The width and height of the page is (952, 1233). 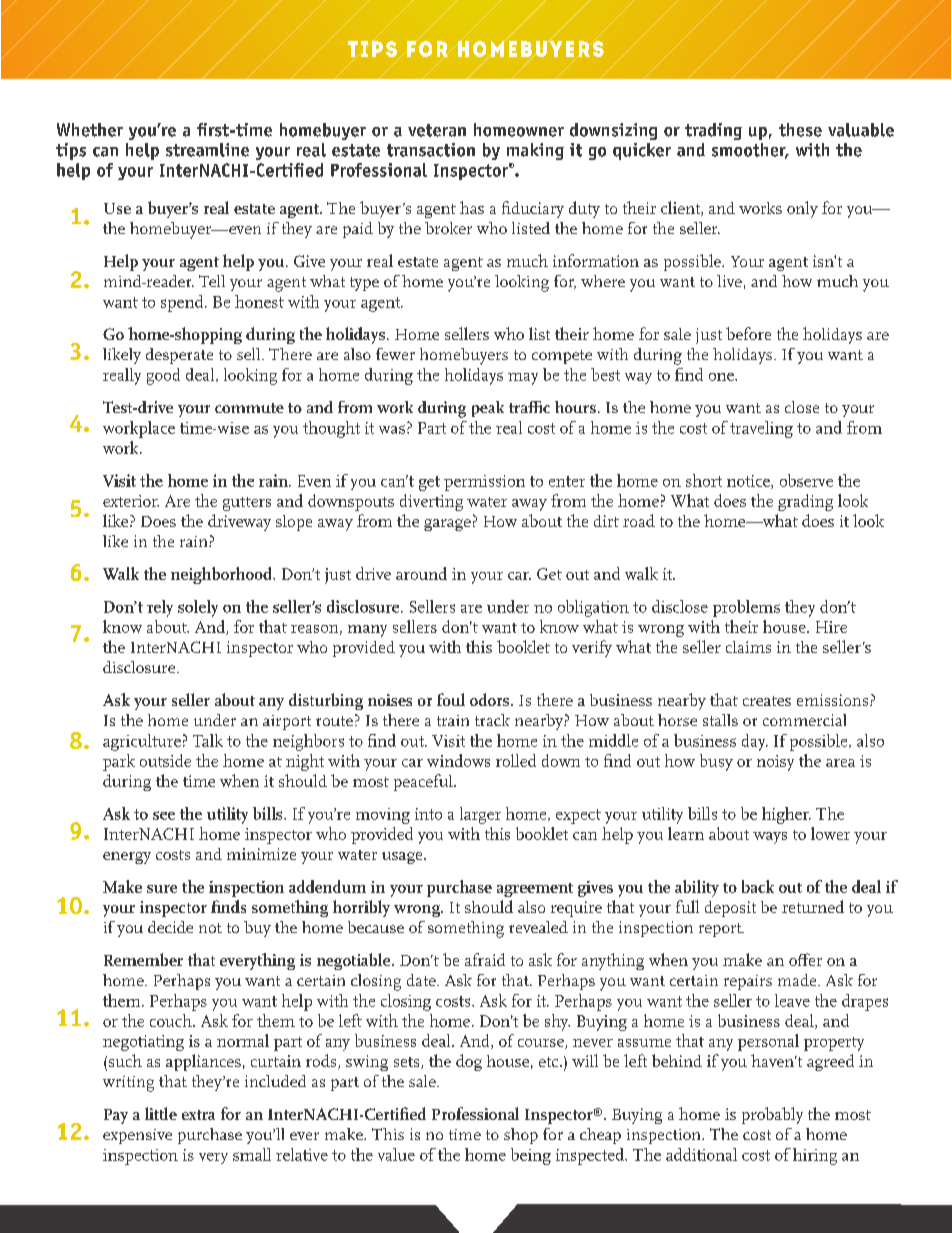 What do you see at coordinates (198, 608) in the page?
I see `solely` at bounding box center [198, 608].
